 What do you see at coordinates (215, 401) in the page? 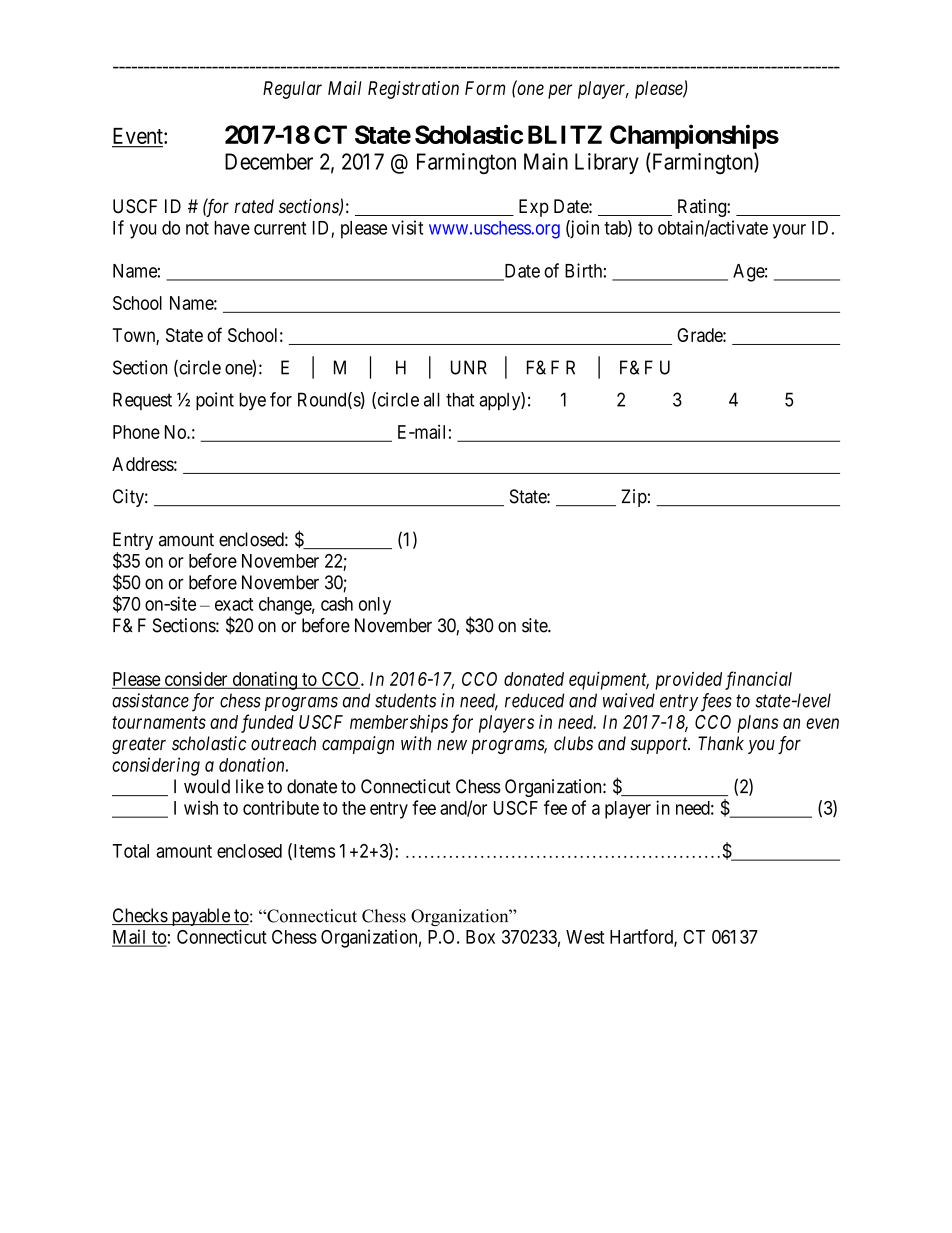
I see `point` at bounding box center [215, 401].
